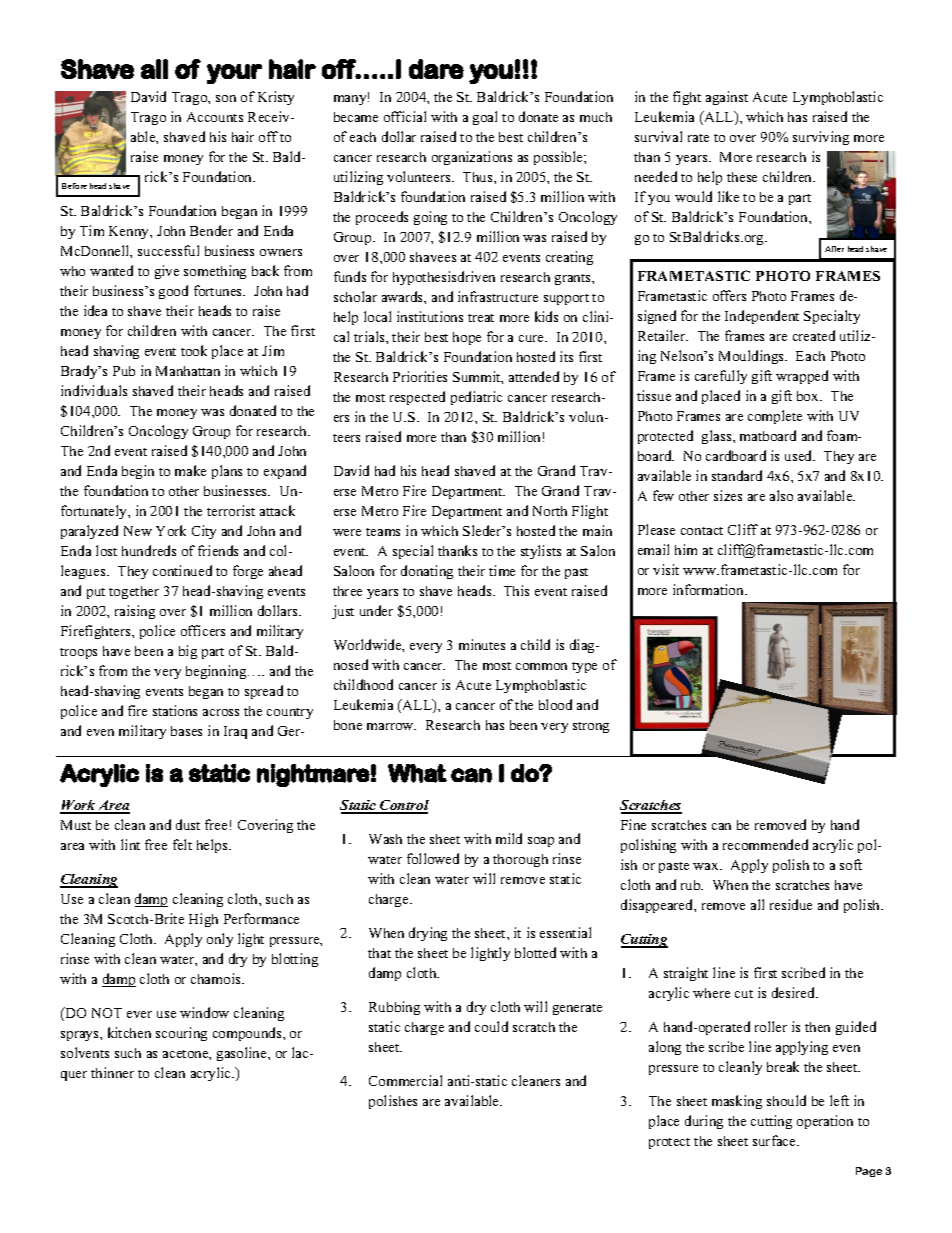  What do you see at coordinates (481, 318) in the image?
I see `treat` at bounding box center [481, 318].
